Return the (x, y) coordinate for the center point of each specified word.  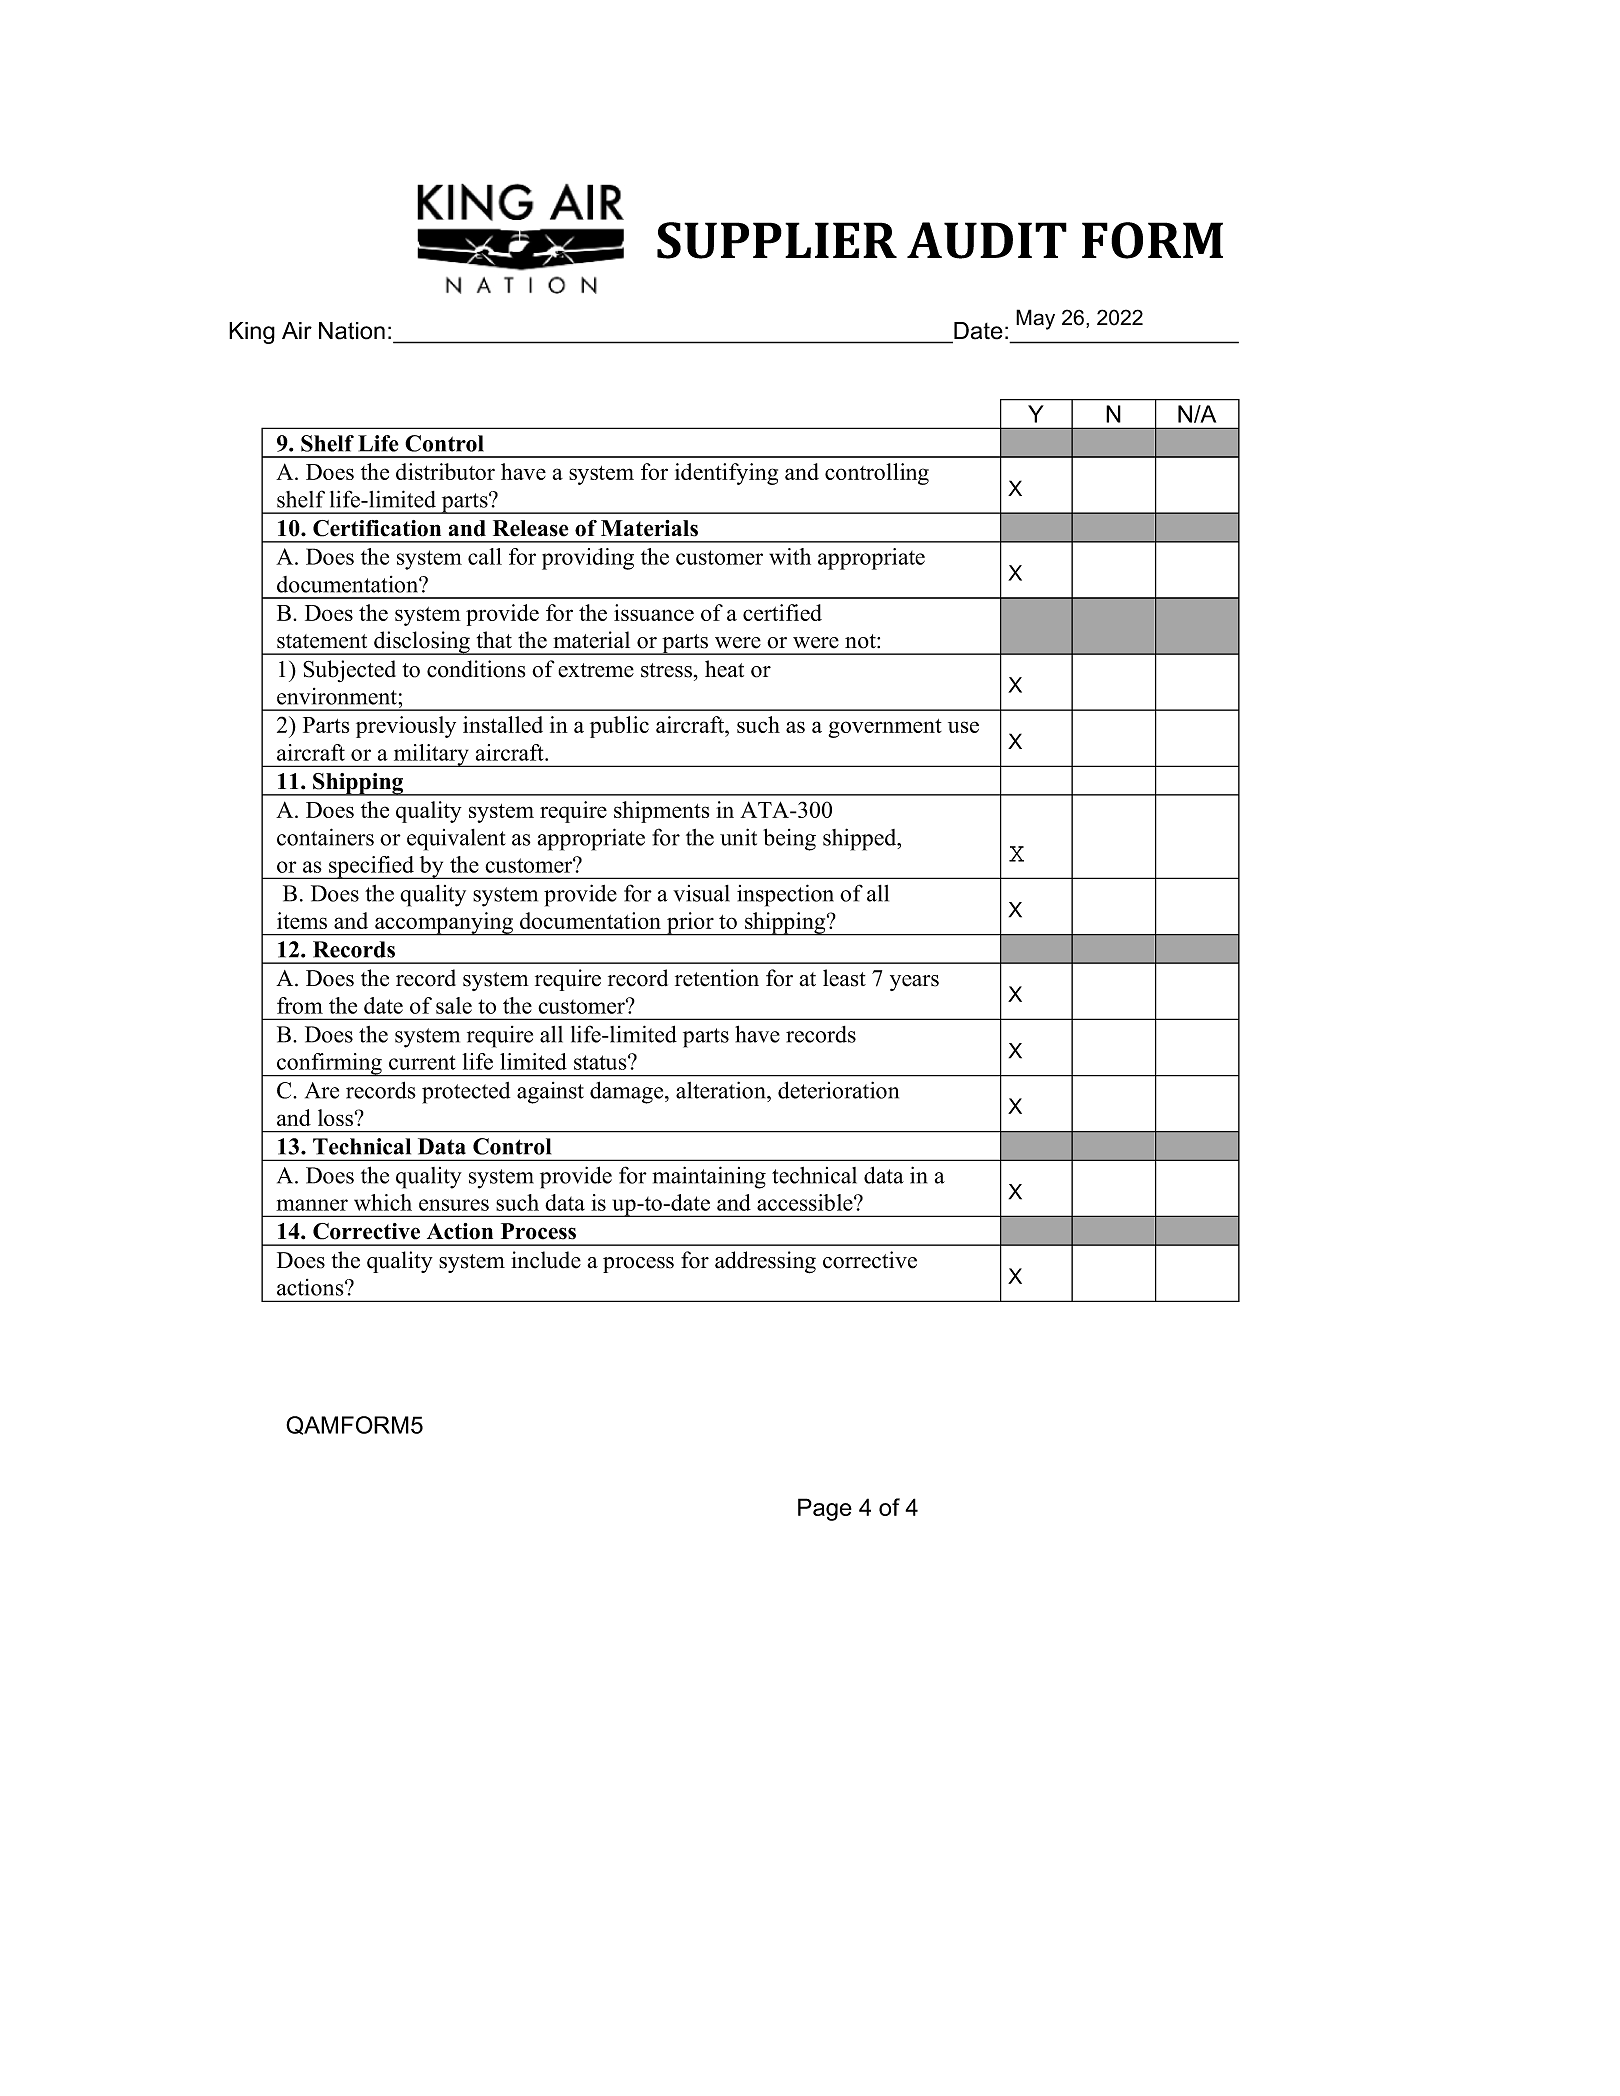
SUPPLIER (777, 240)
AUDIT (987, 240)
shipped (861, 839)
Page (825, 1509)
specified (372, 867)
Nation (352, 331)
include (546, 1260)
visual (701, 893)
